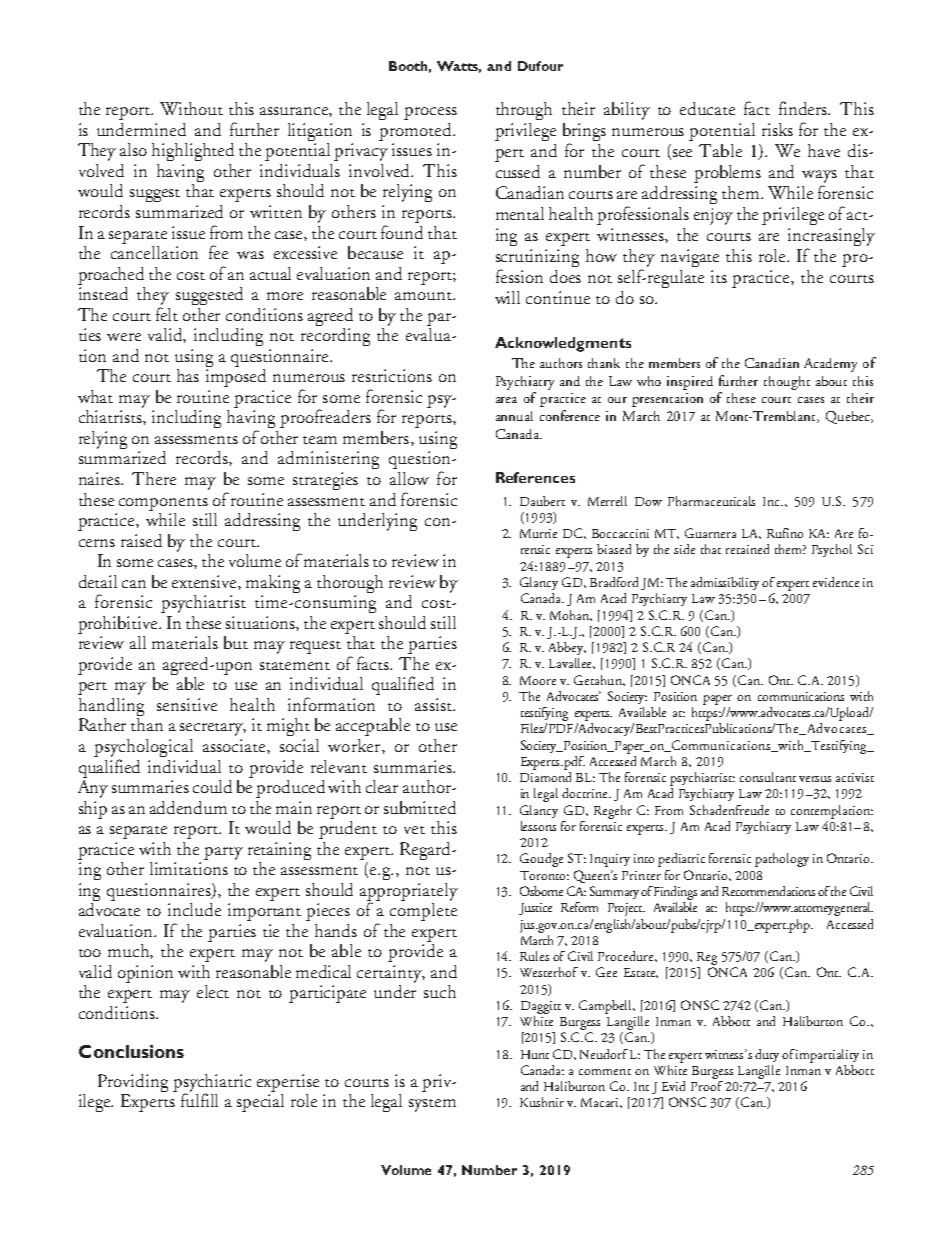 The image size is (952, 1237). I want to click on risks, so click(777, 129).
